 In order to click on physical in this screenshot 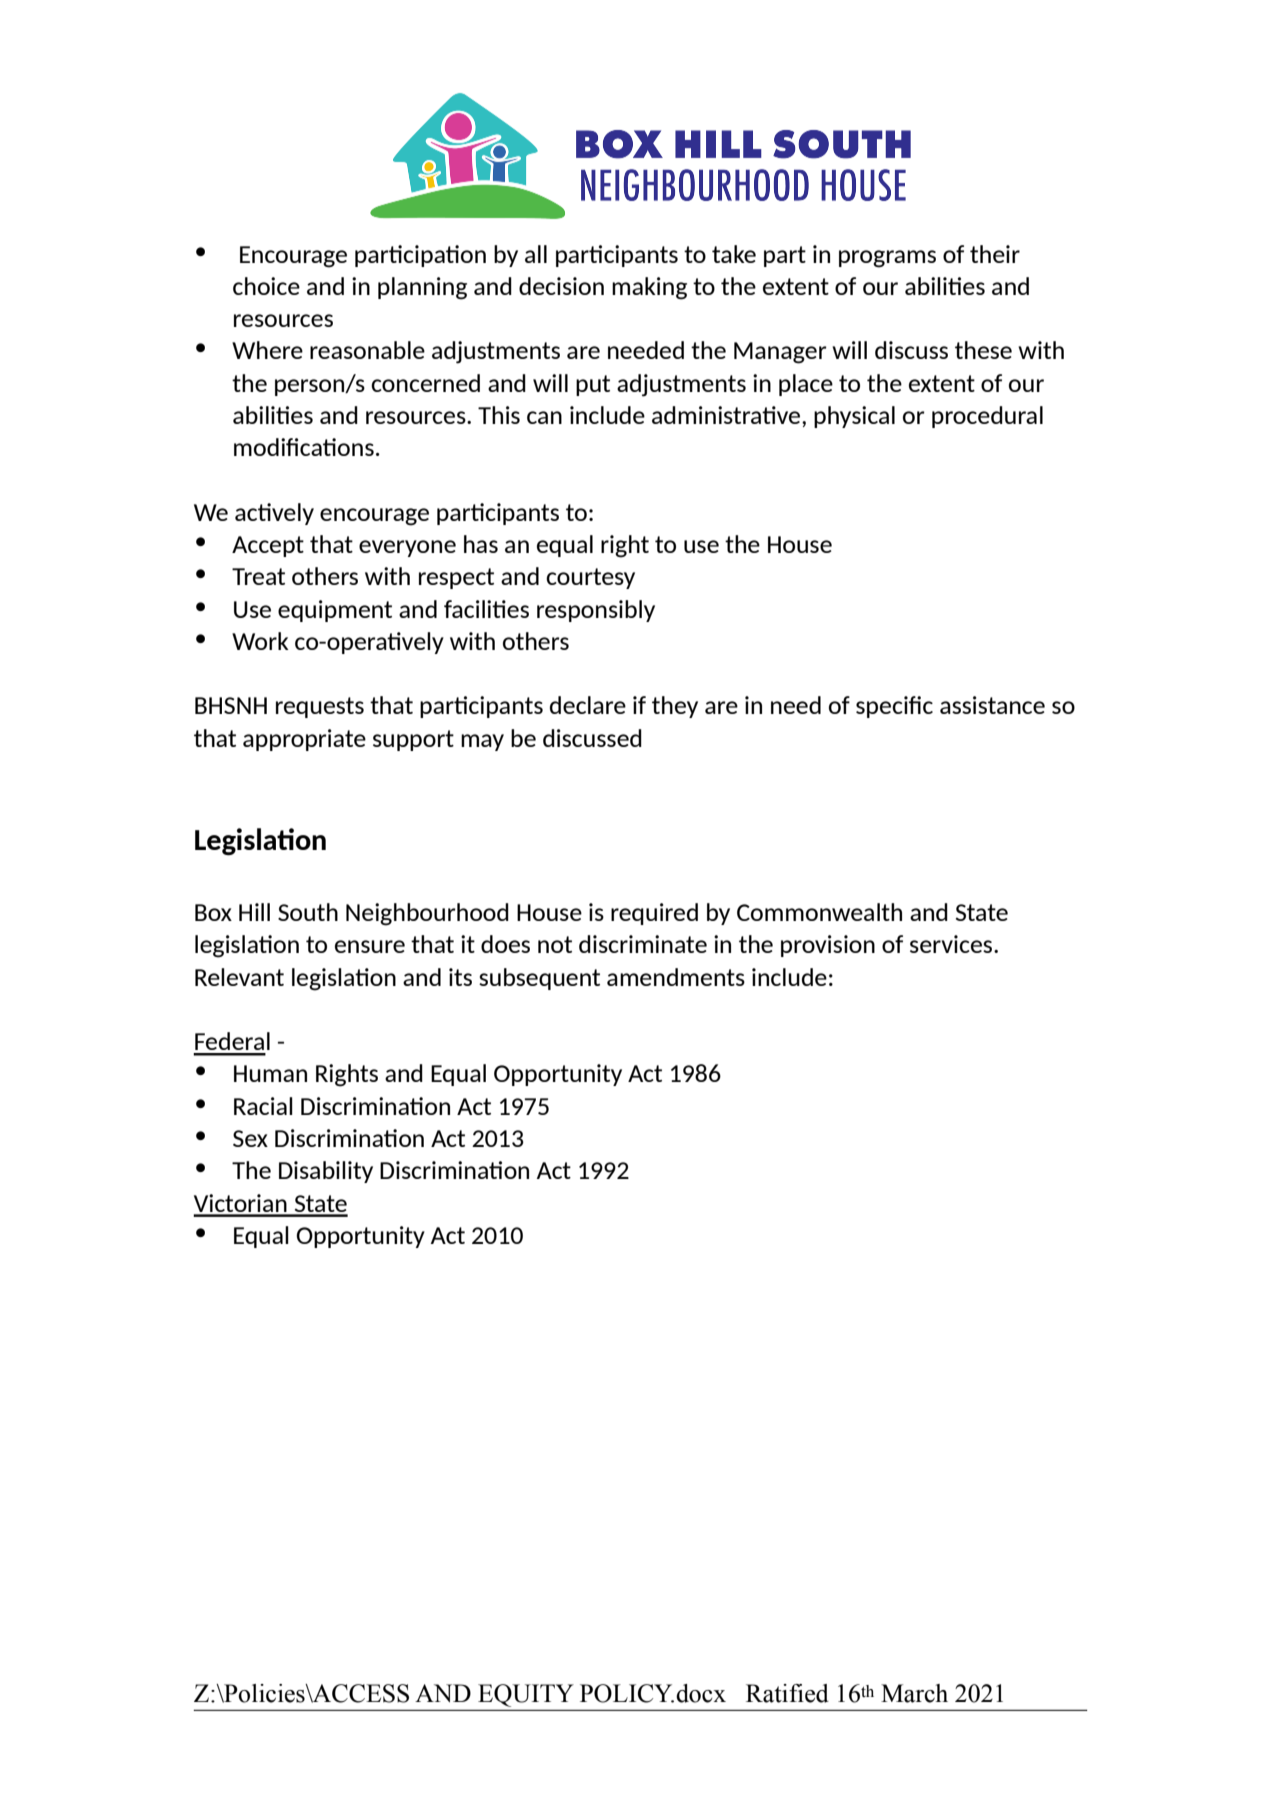, I will do `click(854, 417)`.
